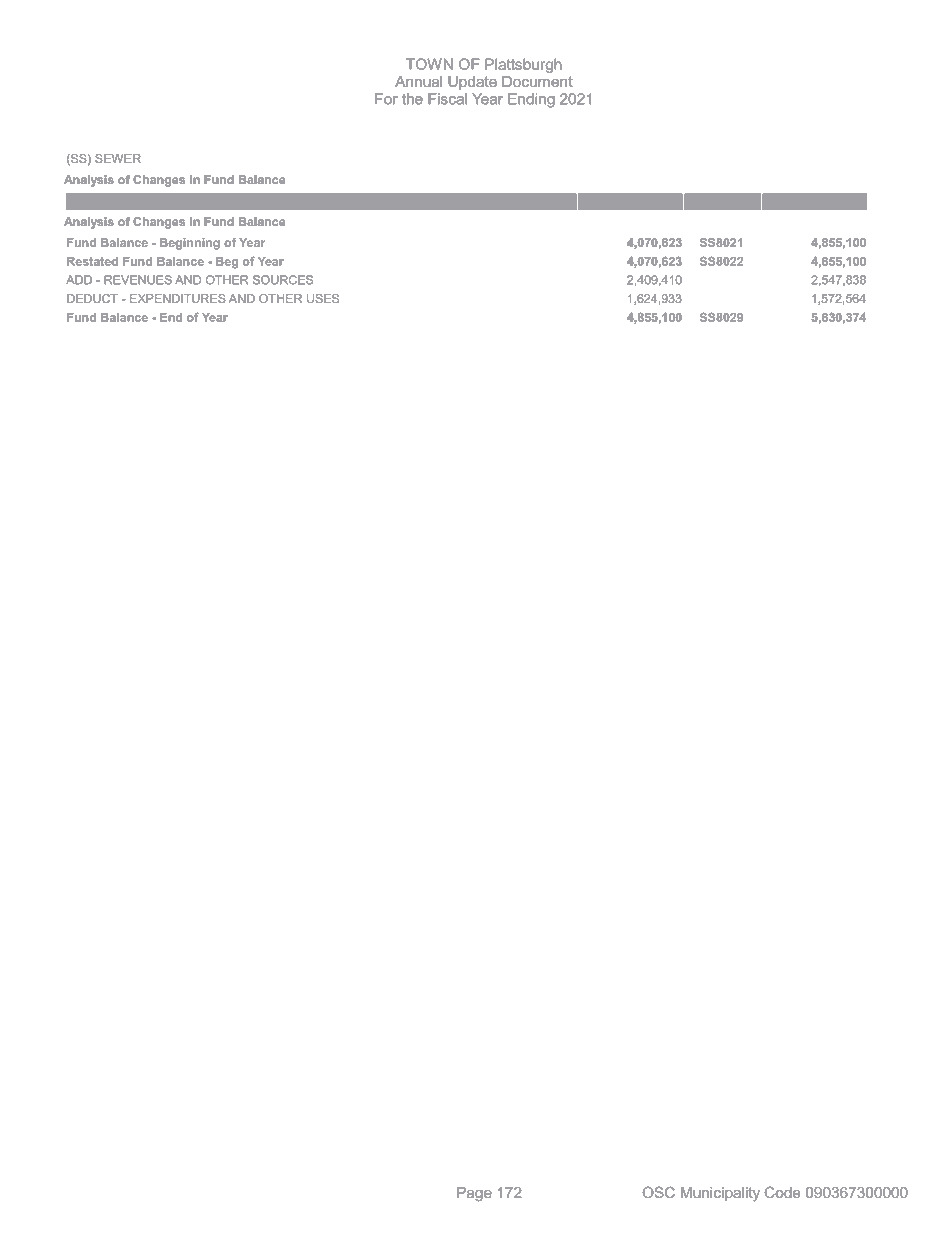 This screenshot has height=1233, width=952. What do you see at coordinates (720, 1194) in the screenshot?
I see `Municipality` at bounding box center [720, 1194].
